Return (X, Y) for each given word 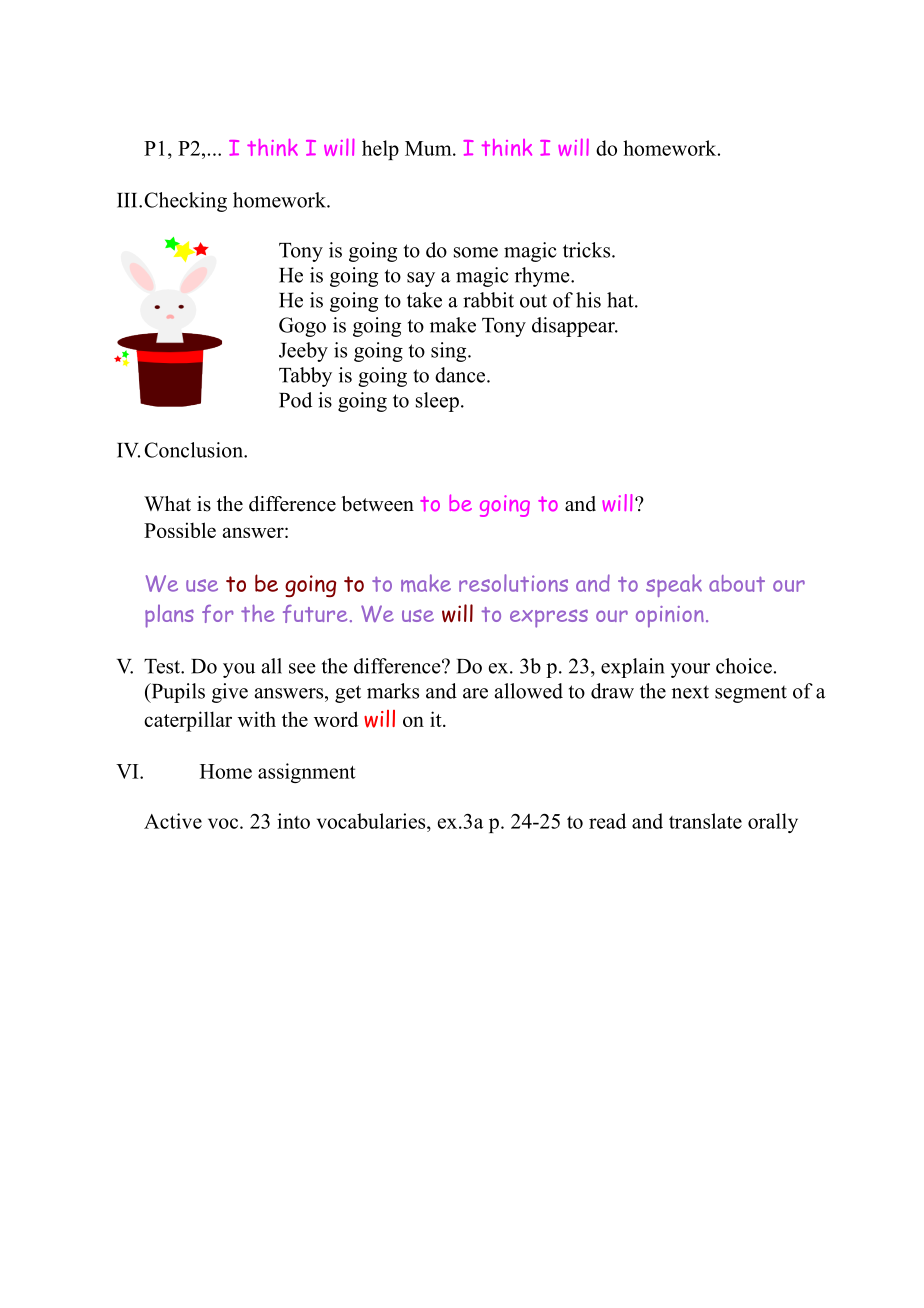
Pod (295, 400)
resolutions (513, 583)
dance (461, 375)
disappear (574, 327)
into (293, 821)
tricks (588, 250)
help (380, 150)
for (218, 614)
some (476, 252)
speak (674, 585)
